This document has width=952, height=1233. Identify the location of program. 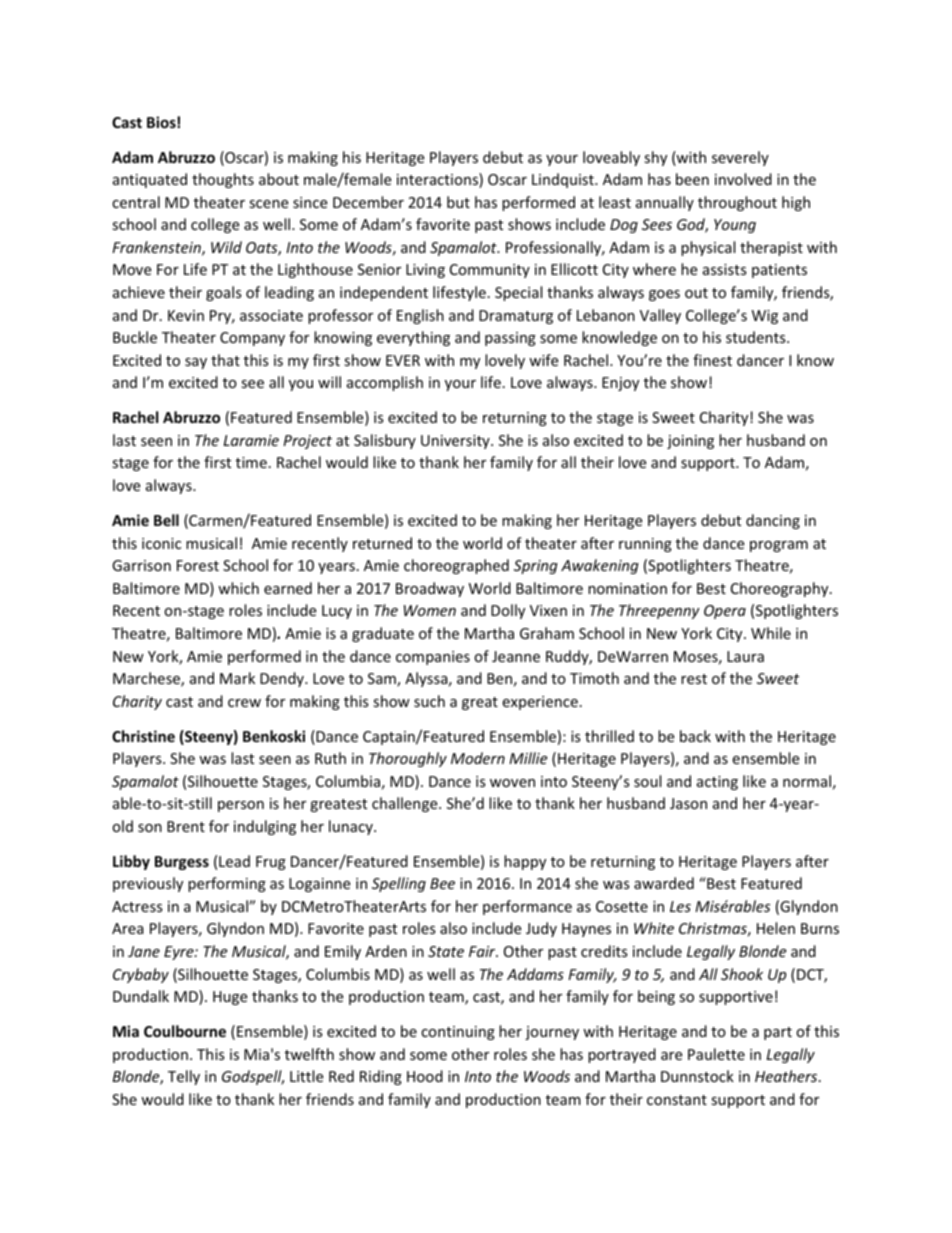
(779, 546).
